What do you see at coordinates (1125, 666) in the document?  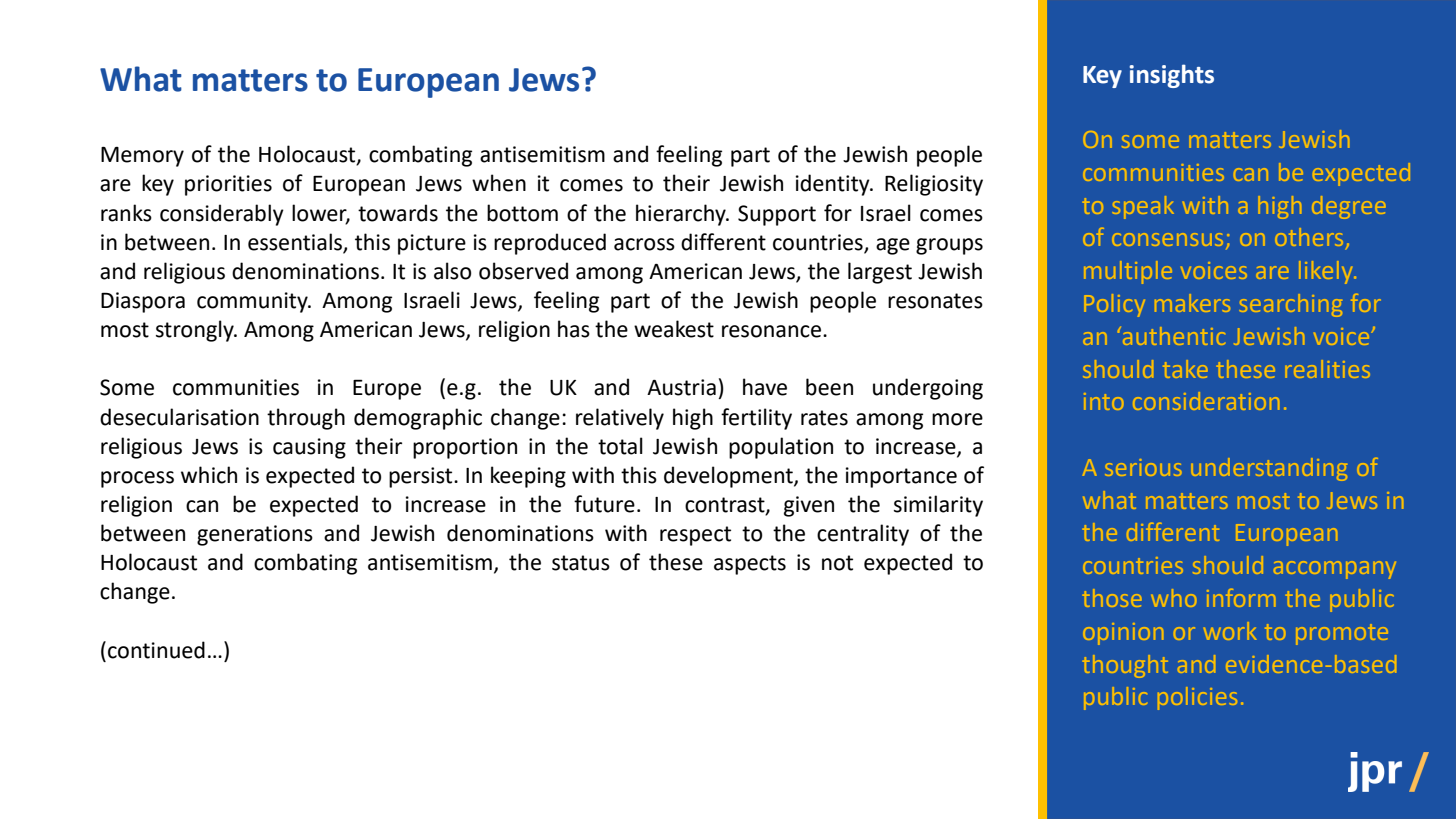 I see `thought` at bounding box center [1125, 666].
